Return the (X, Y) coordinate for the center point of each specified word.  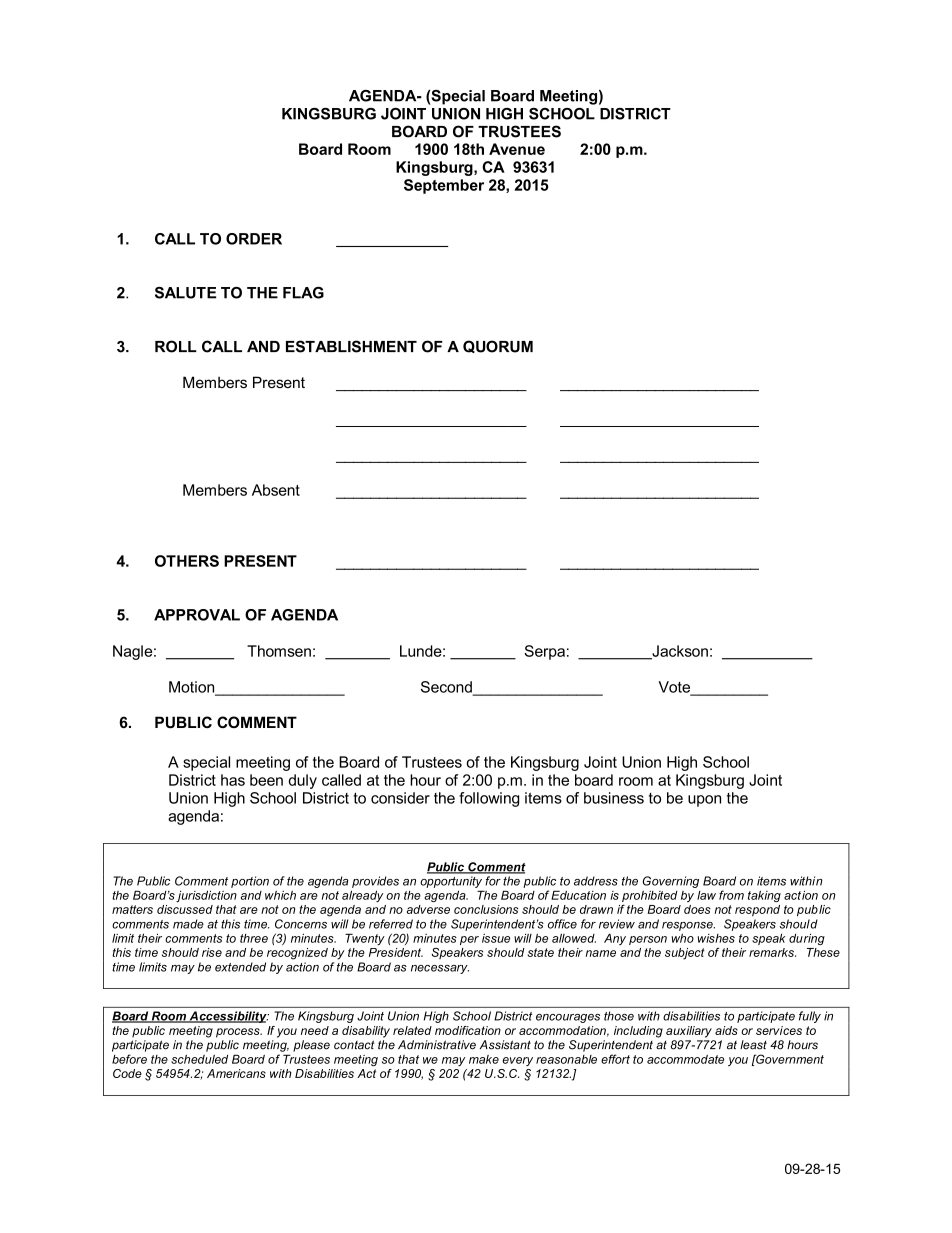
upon (704, 801)
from (731, 895)
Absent (276, 490)
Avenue (517, 149)
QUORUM (498, 346)
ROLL (176, 346)
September (444, 186)
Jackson (679, 652)
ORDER (254, 239)
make (484, 1059)
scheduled (199, 1059)
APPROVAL (197, 615)
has (233, 780)
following (489, 799)
